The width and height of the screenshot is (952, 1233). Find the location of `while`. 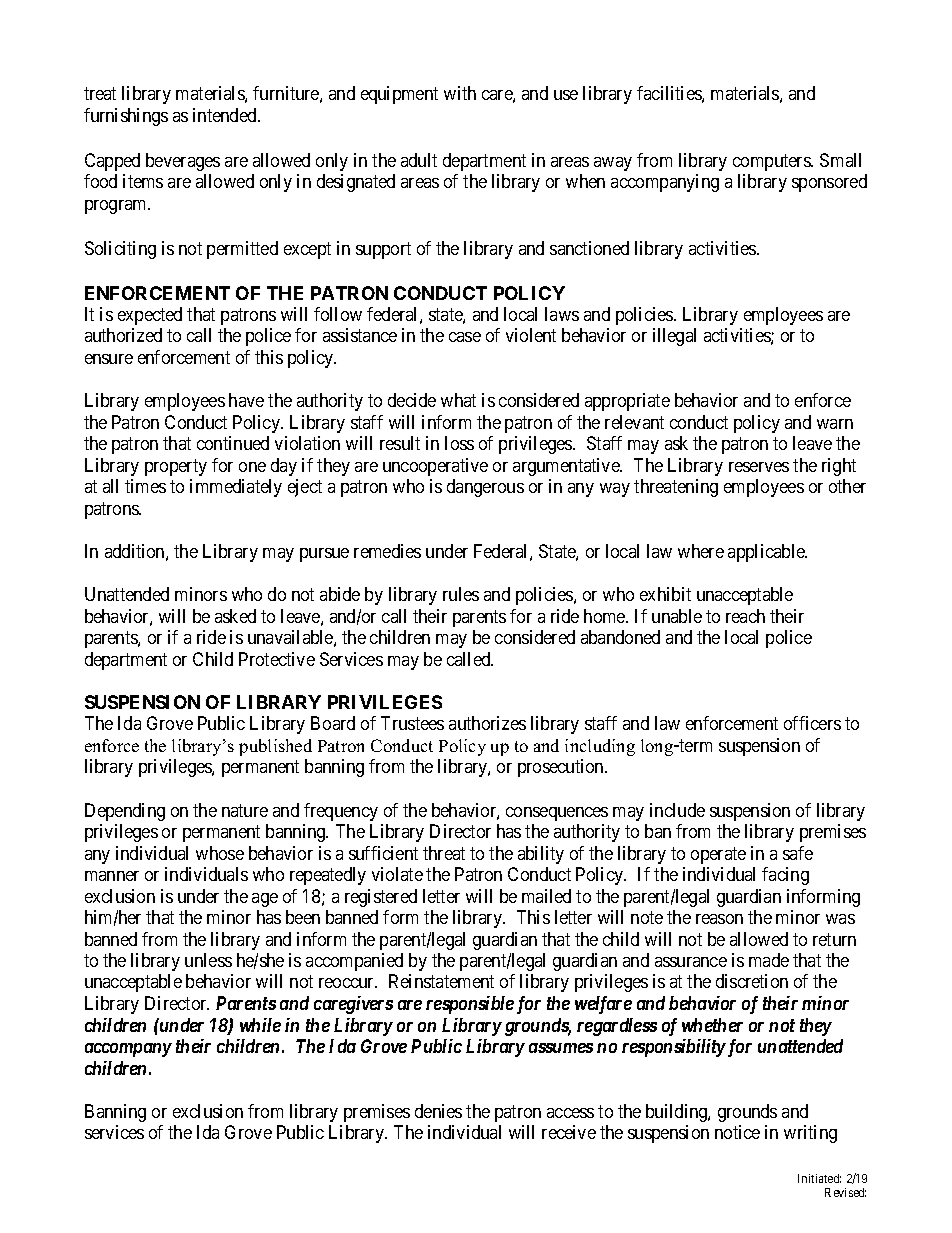

while is located at coordinates (260, 1025).
